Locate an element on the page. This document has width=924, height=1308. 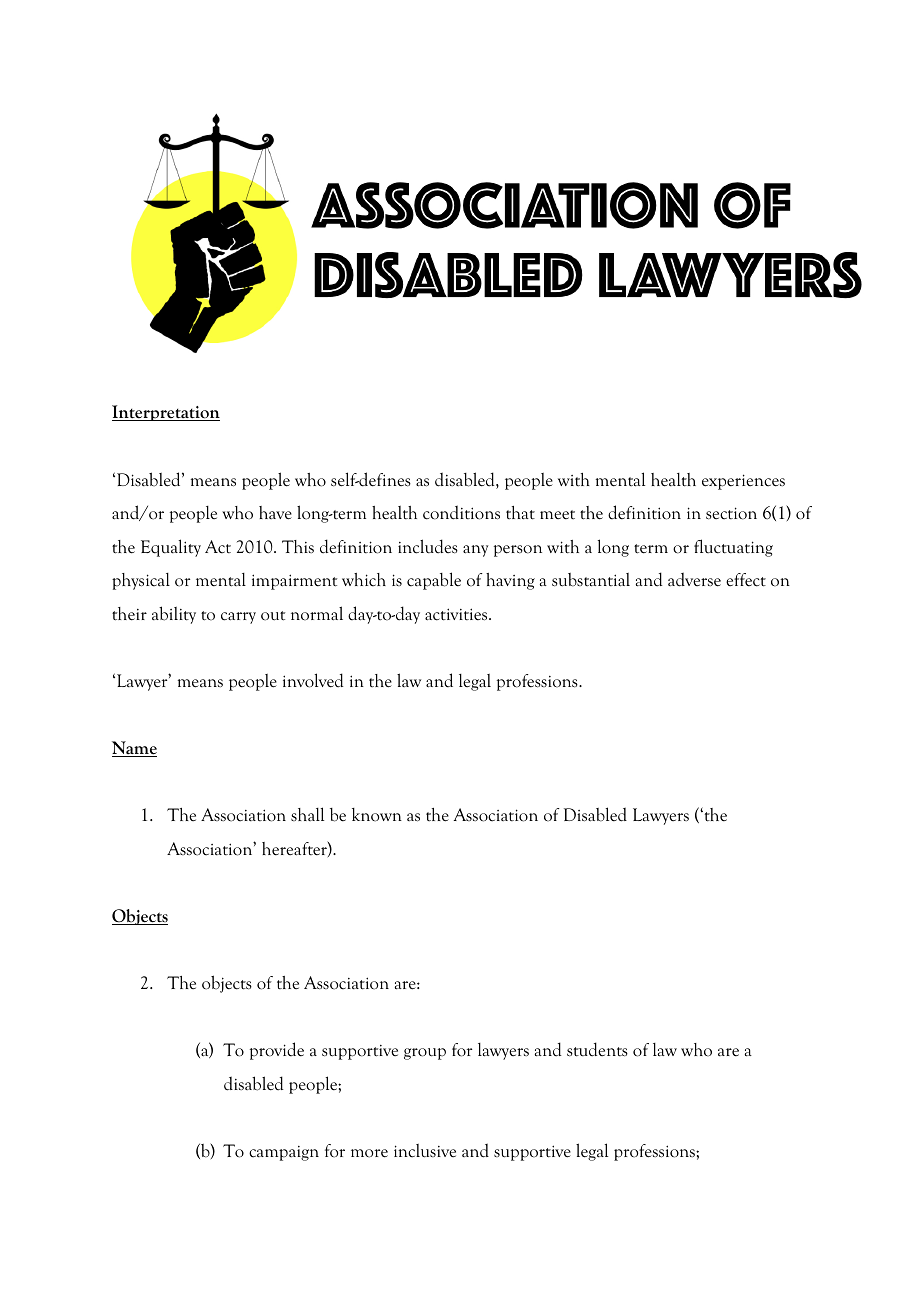
Name is located at coordinates (134, 749).
